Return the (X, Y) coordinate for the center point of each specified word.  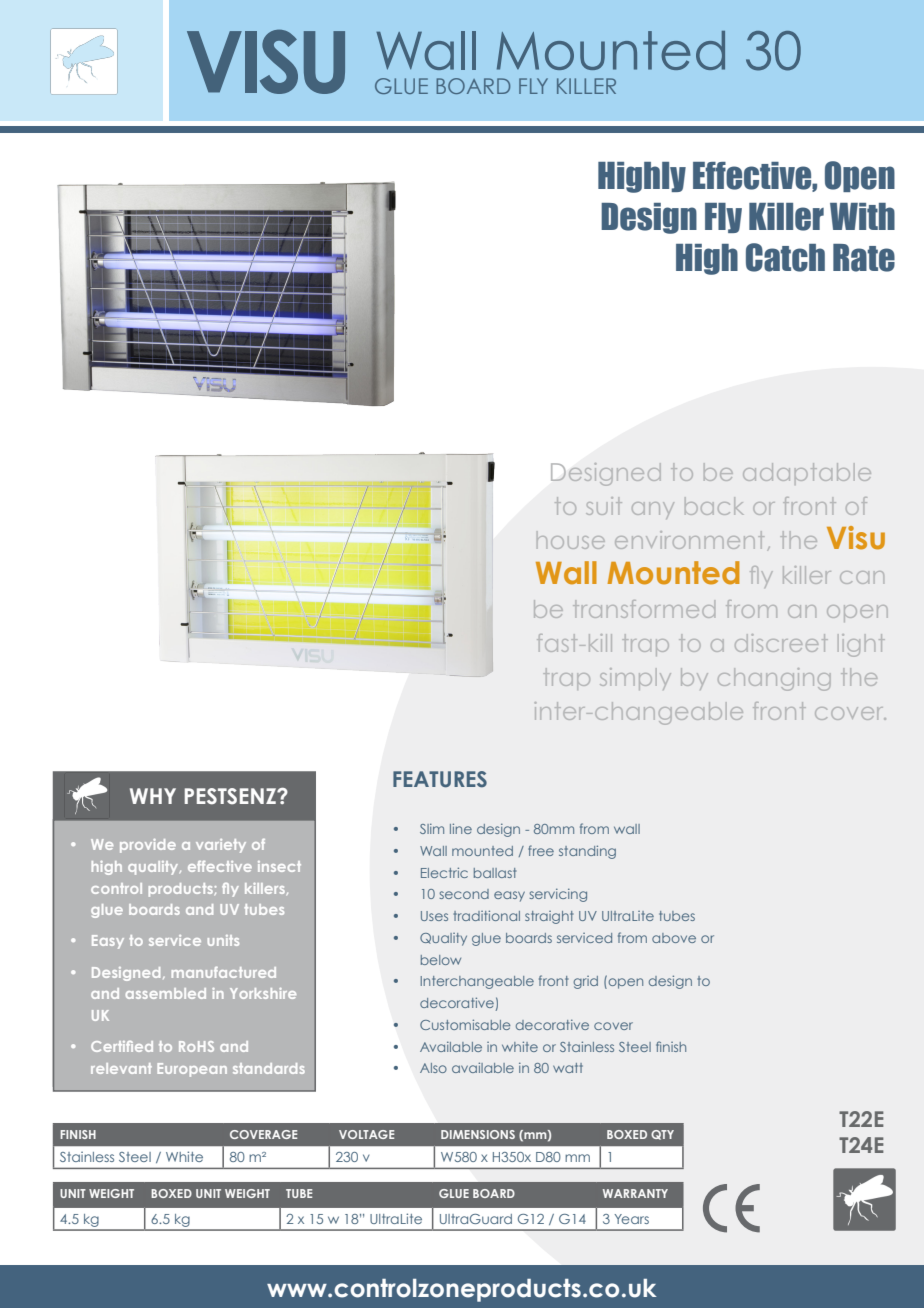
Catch (785, 257)
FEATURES (440, 779)
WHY (153, 796)
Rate (864, 258)
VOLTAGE (366, 1134)
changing (774, 679)
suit (604, 506)
